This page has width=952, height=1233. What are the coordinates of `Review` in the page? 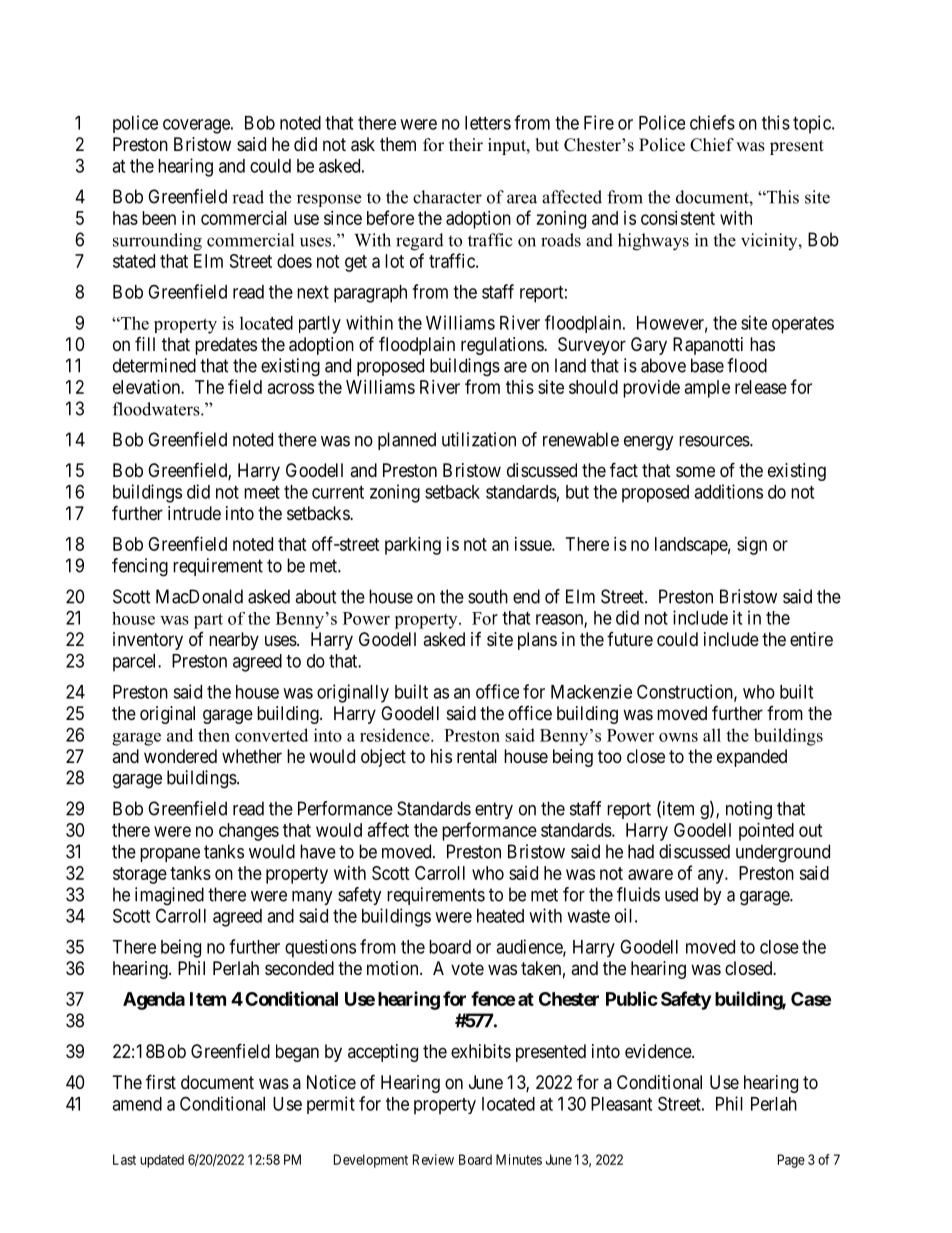 It's located at (433, 1159).
